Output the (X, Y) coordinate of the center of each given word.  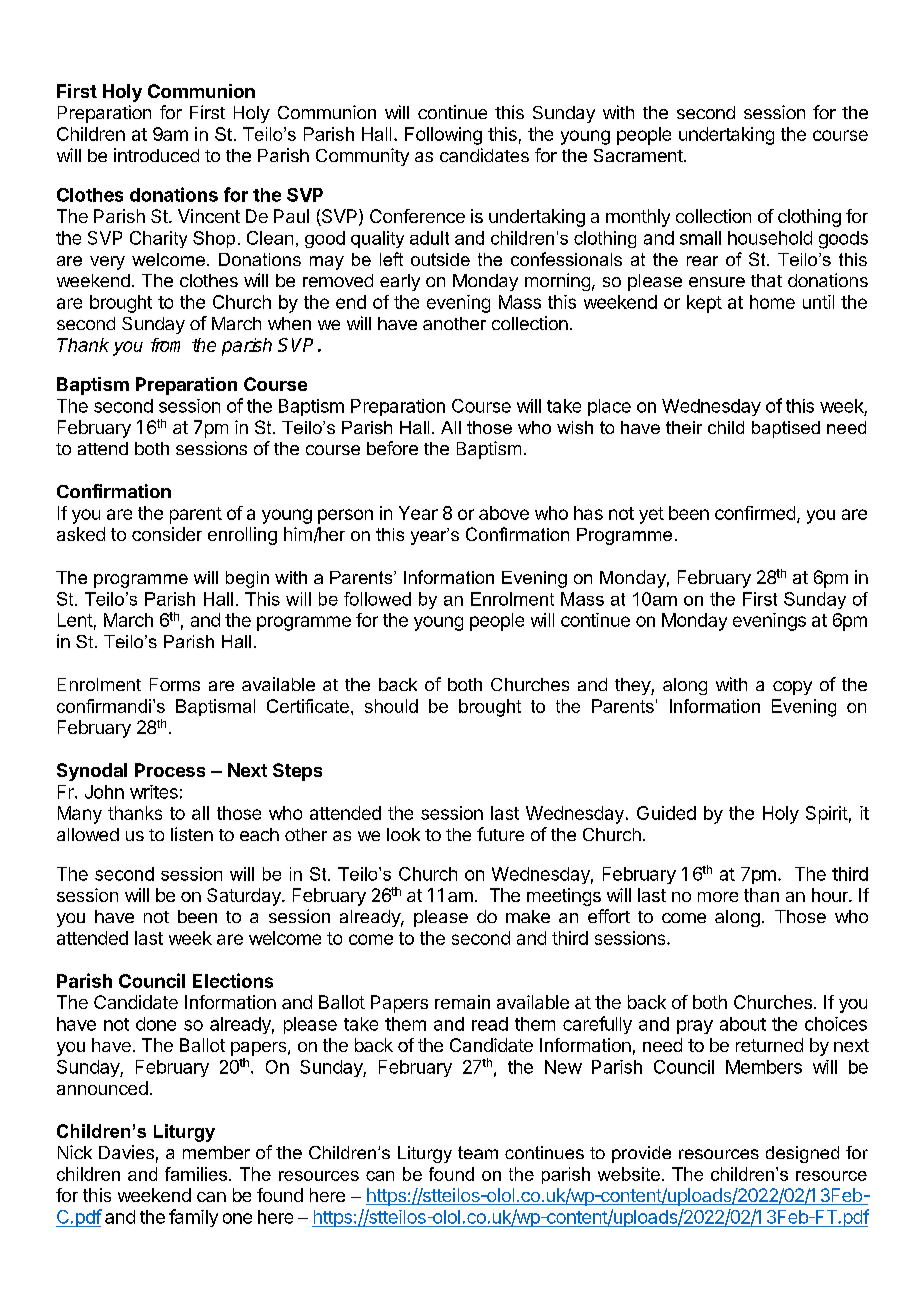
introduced (156, 155)
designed (802, 1154)
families (197, 1174)
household (770, 238)
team (478, 1152)
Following (443, 136)
